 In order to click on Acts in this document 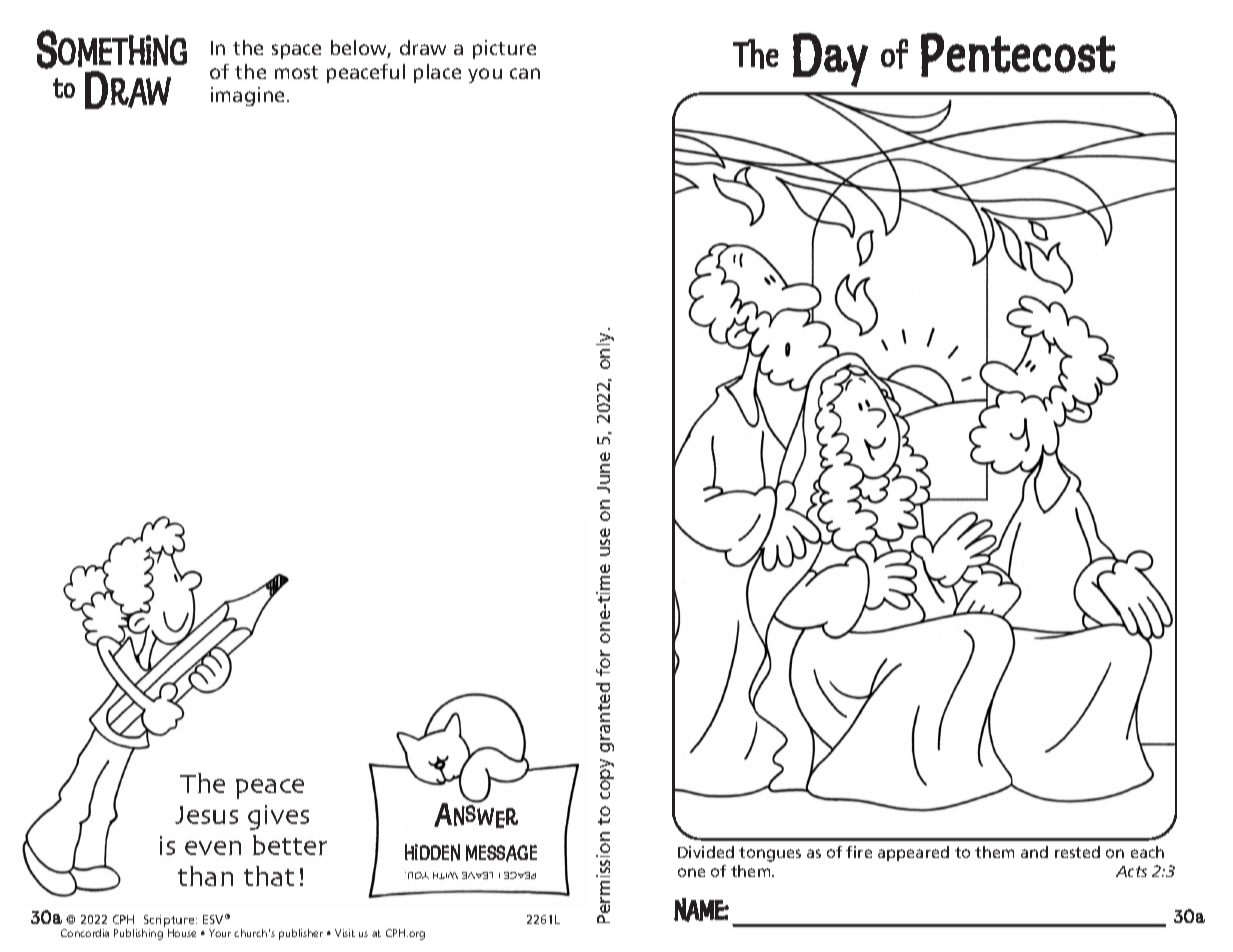, I will do `click(1131, 871)`.
